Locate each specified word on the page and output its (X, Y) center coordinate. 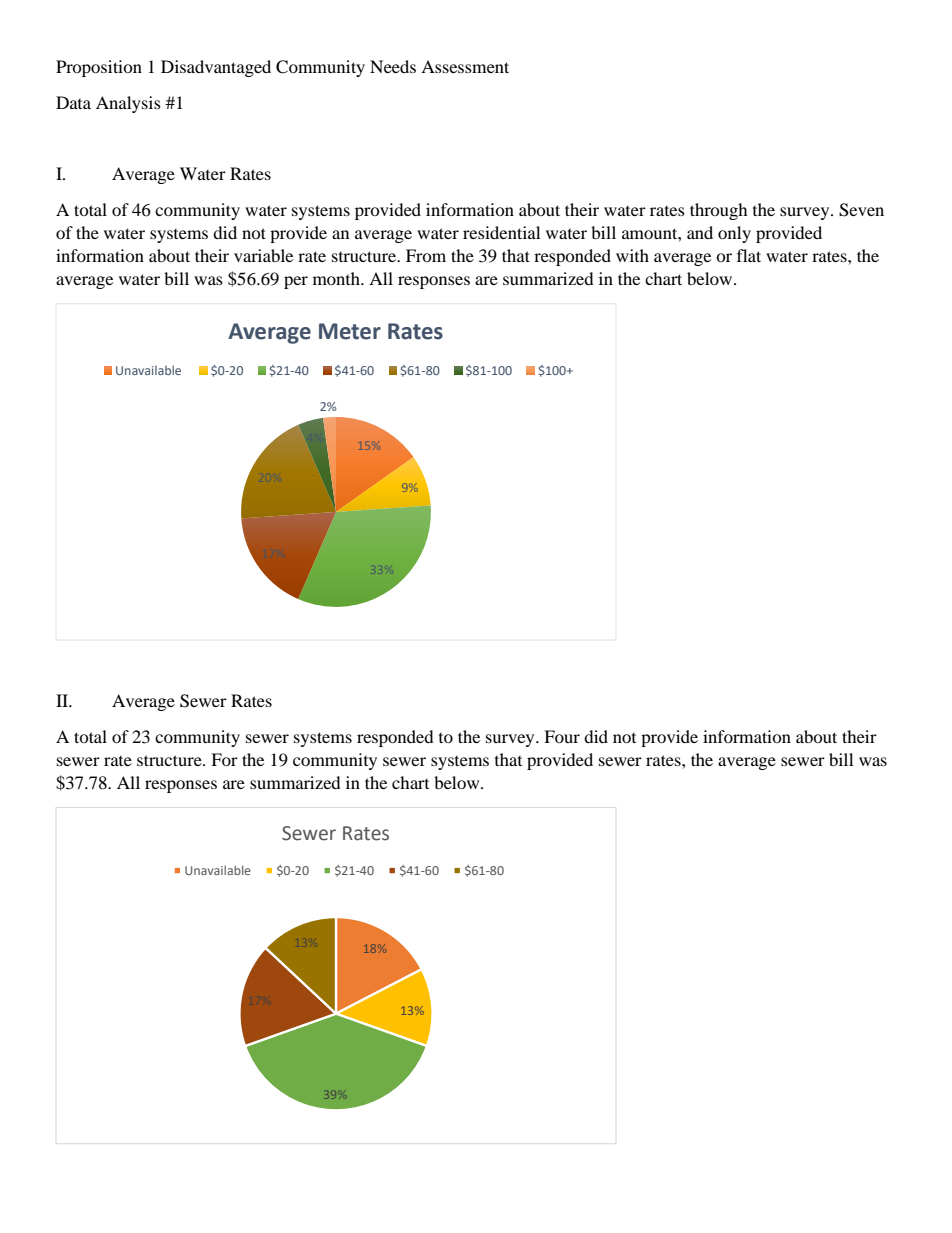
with (632, 255)
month (337, 278)
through (719, 211)
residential (501, 232)
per (296, 282)
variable (263, 255)
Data (73, 102)
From (426, 255)
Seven (861, 210)
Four (562, 736)
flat (749, 255)
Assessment (465, 66)
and (700, 232)
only (734, 234)
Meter (350, 331)
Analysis (128, 104)
